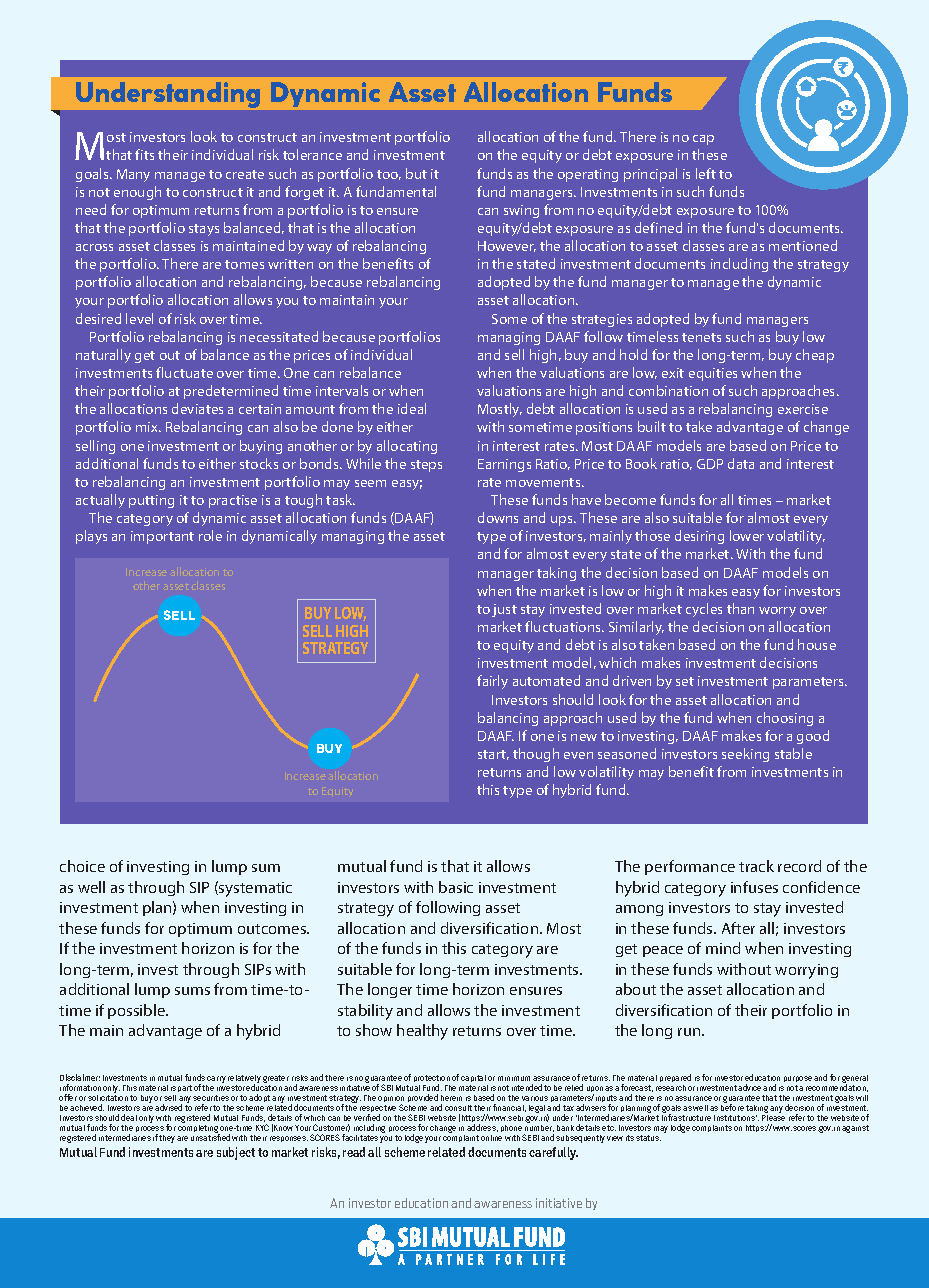 Image resolution: width=929 pixels, height=1288 pixels. I want to click on exercise, so click(803, 409).
